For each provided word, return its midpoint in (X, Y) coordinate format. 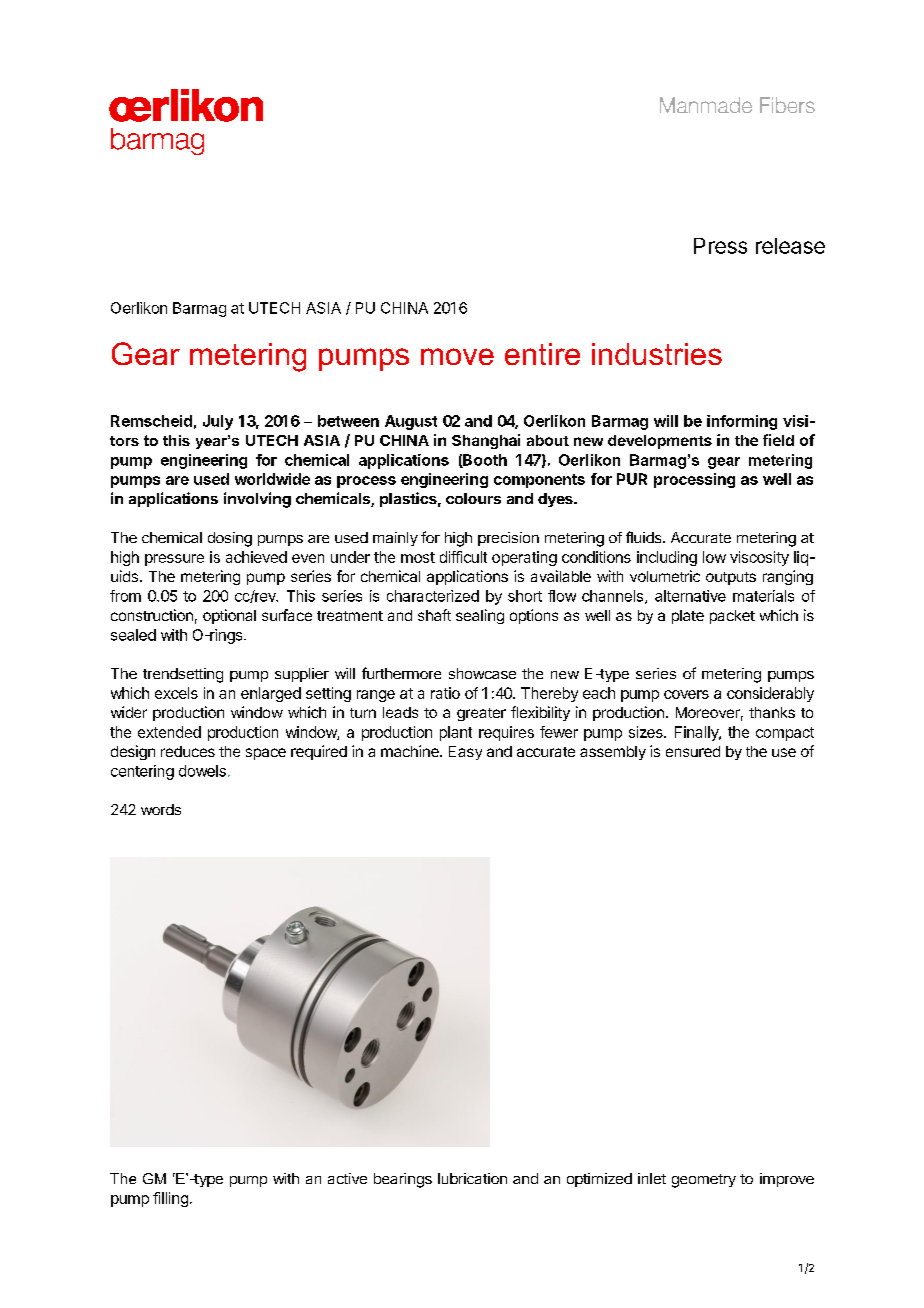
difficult (463, 557)
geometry (704, 1181)
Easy (465, 753)
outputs (731, 578)
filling (170, 1199)
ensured (693, 751)
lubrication (472, 1178)
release (790, 246)
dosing (230, 539)
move (457, 356)
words (161, 809)
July (218, 422)
